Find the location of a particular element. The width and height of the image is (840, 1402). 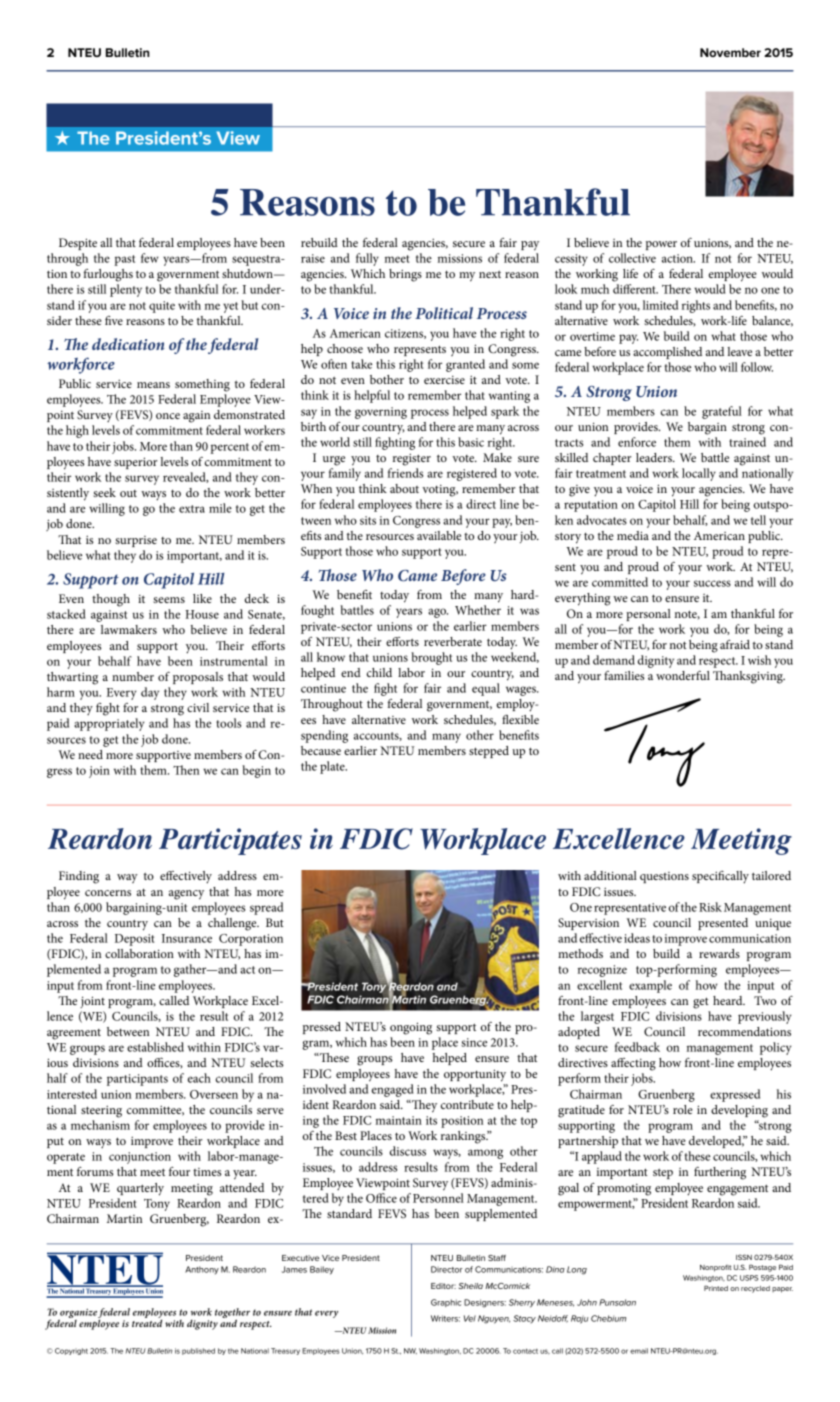

fully is located at coordinates (367, 259).
